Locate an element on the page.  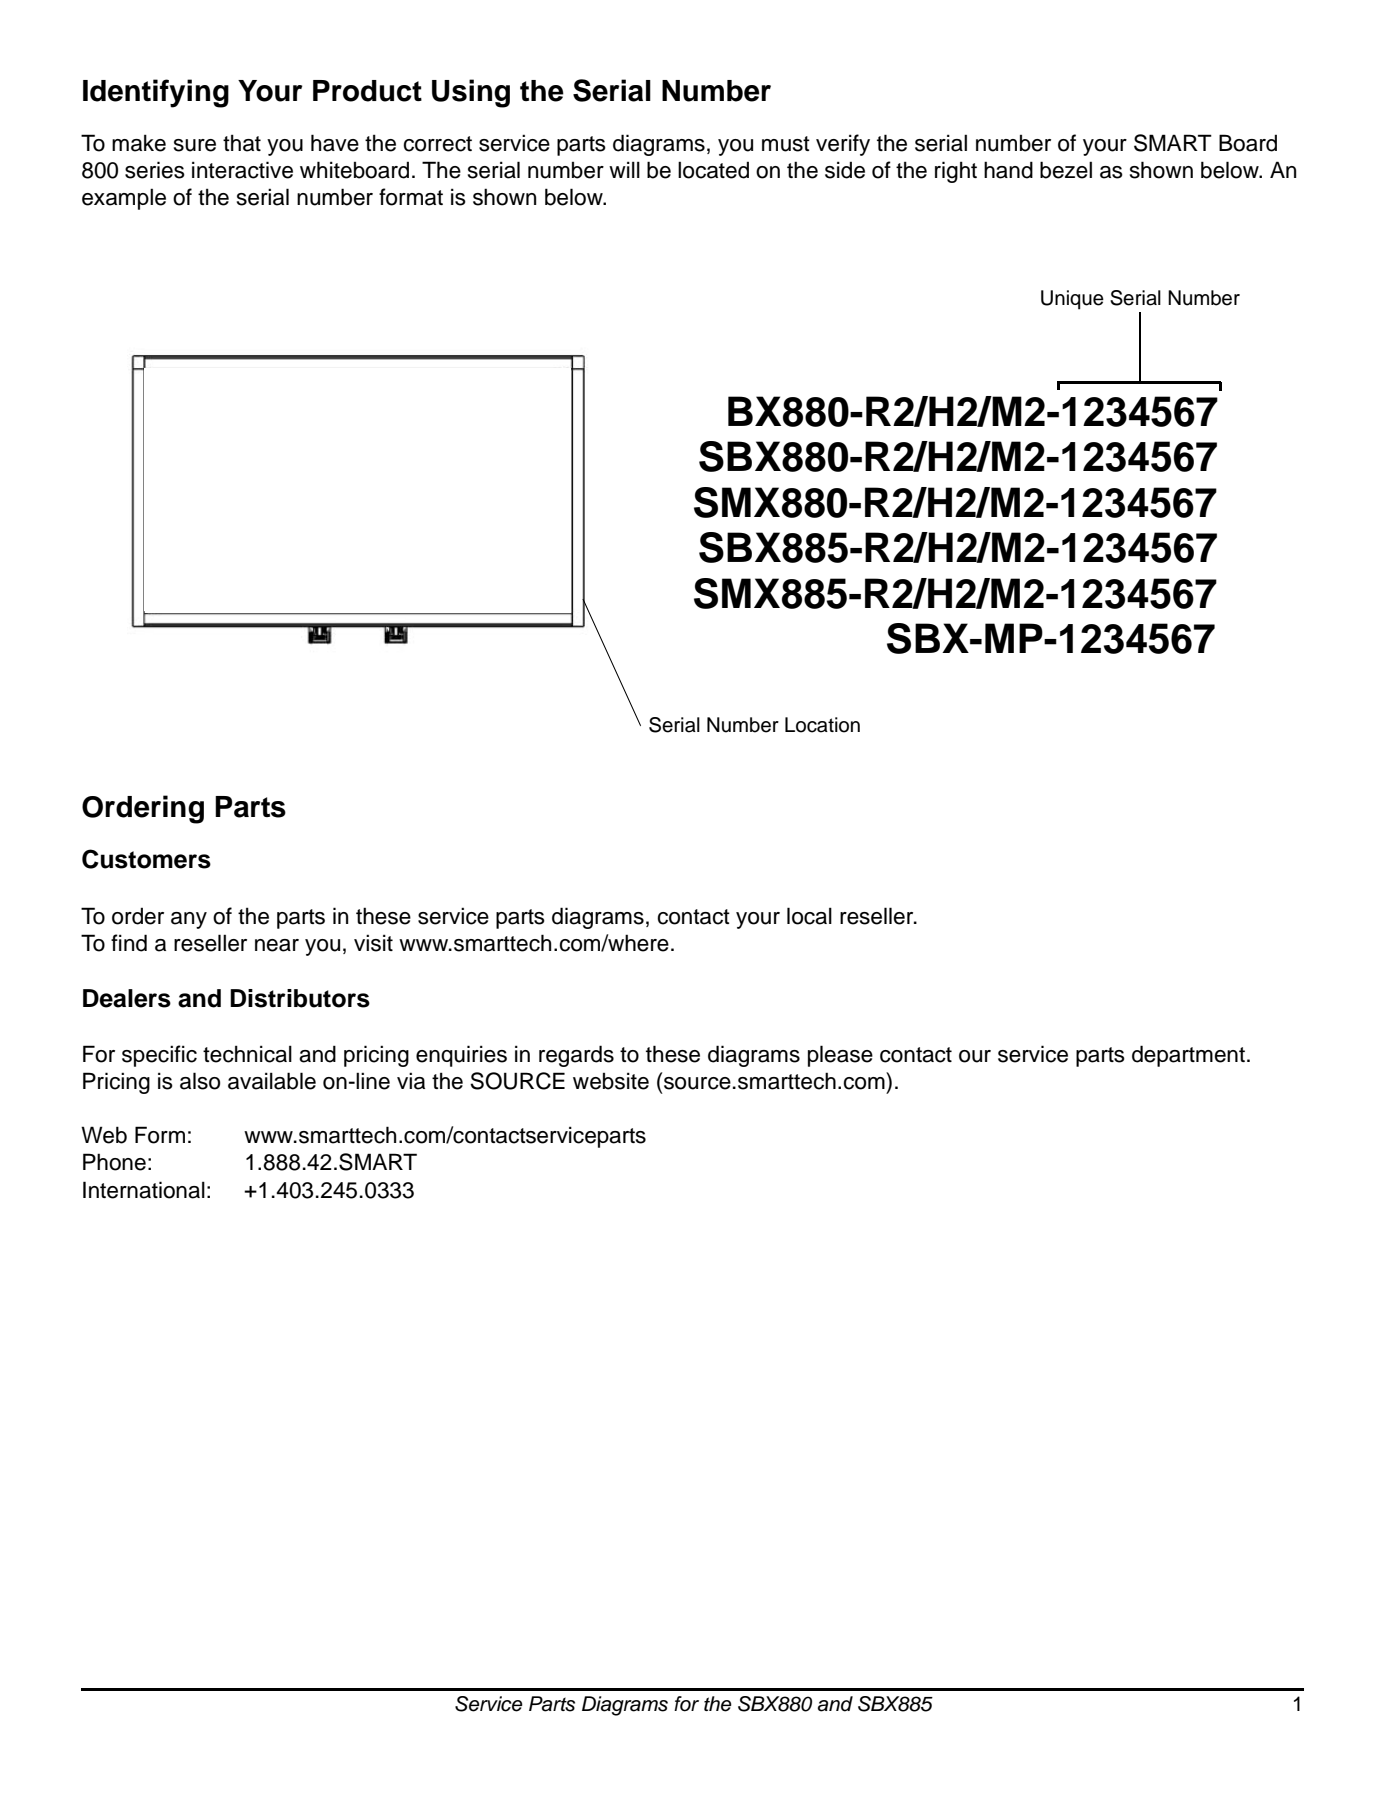
bezel is located at coordinates (1066, 170).
